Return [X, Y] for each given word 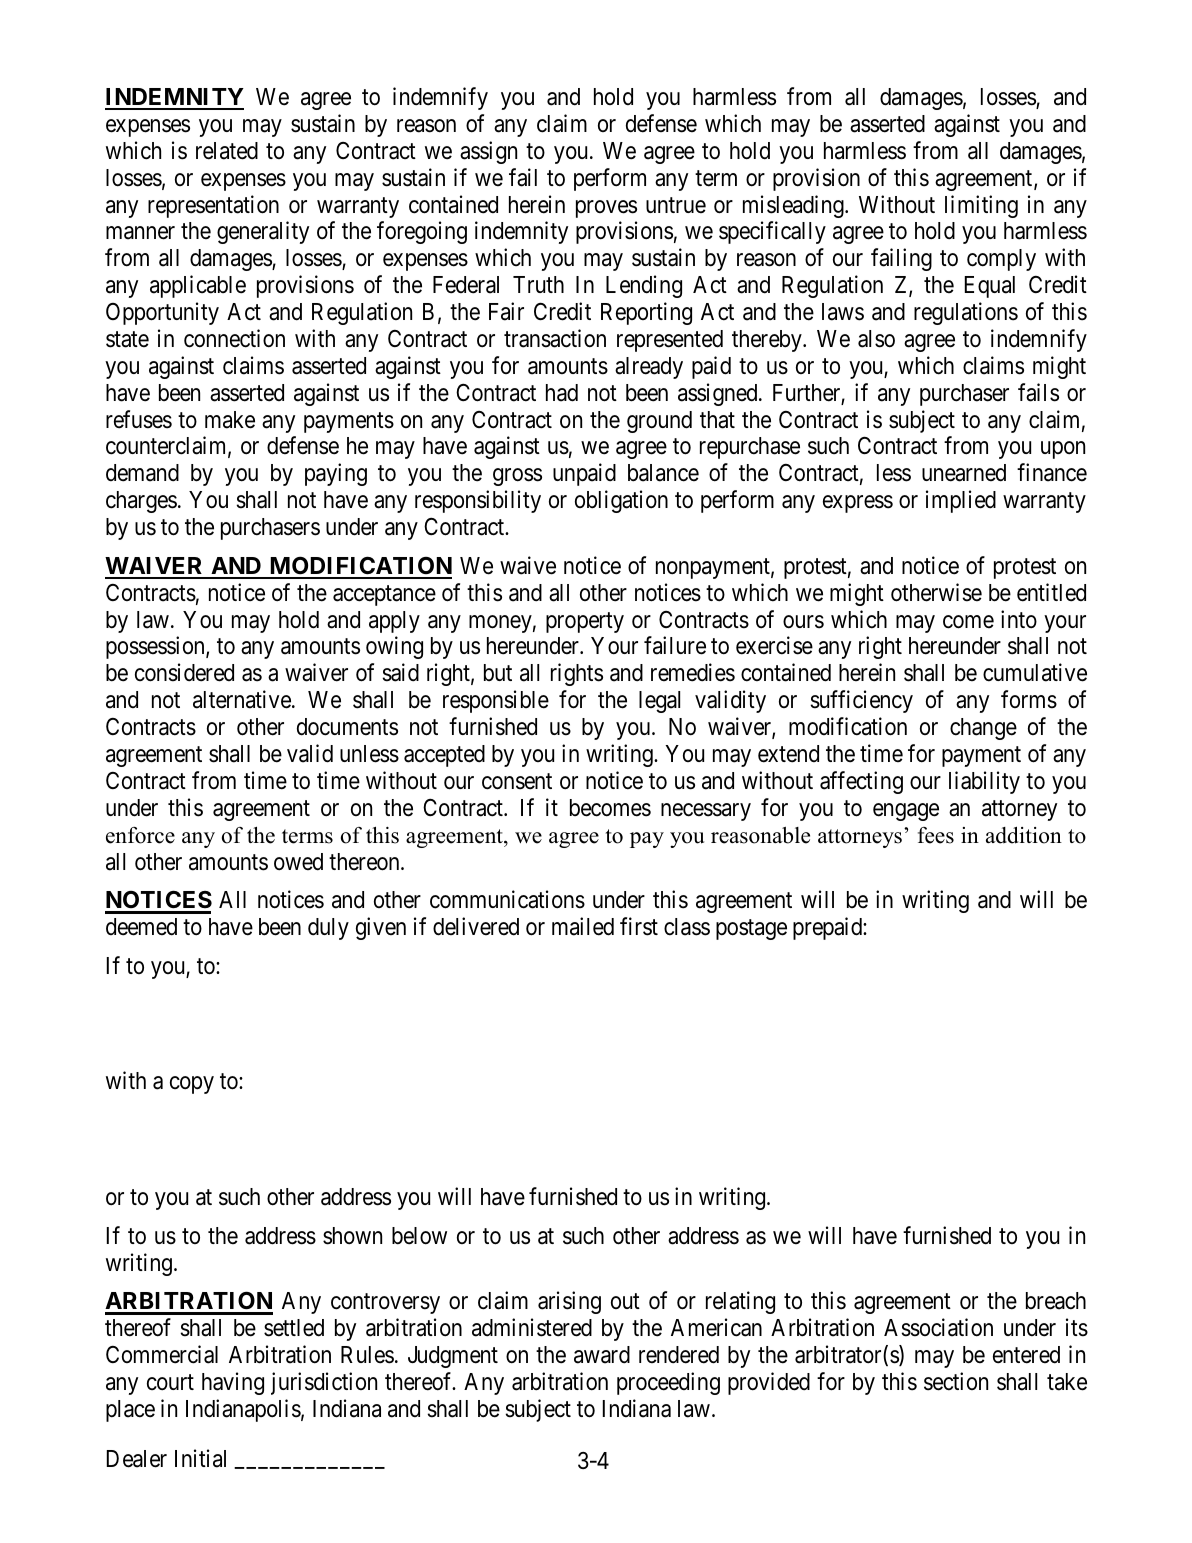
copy [192, 1085]
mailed [583, 926]
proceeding [668, 1383]
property [585, 622]
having [233, 1383]
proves [606, 209]
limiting [981, 206]
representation [213, 206]
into [1019, 619]
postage [751, 930]
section [956, 1381]
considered [184, 672]
